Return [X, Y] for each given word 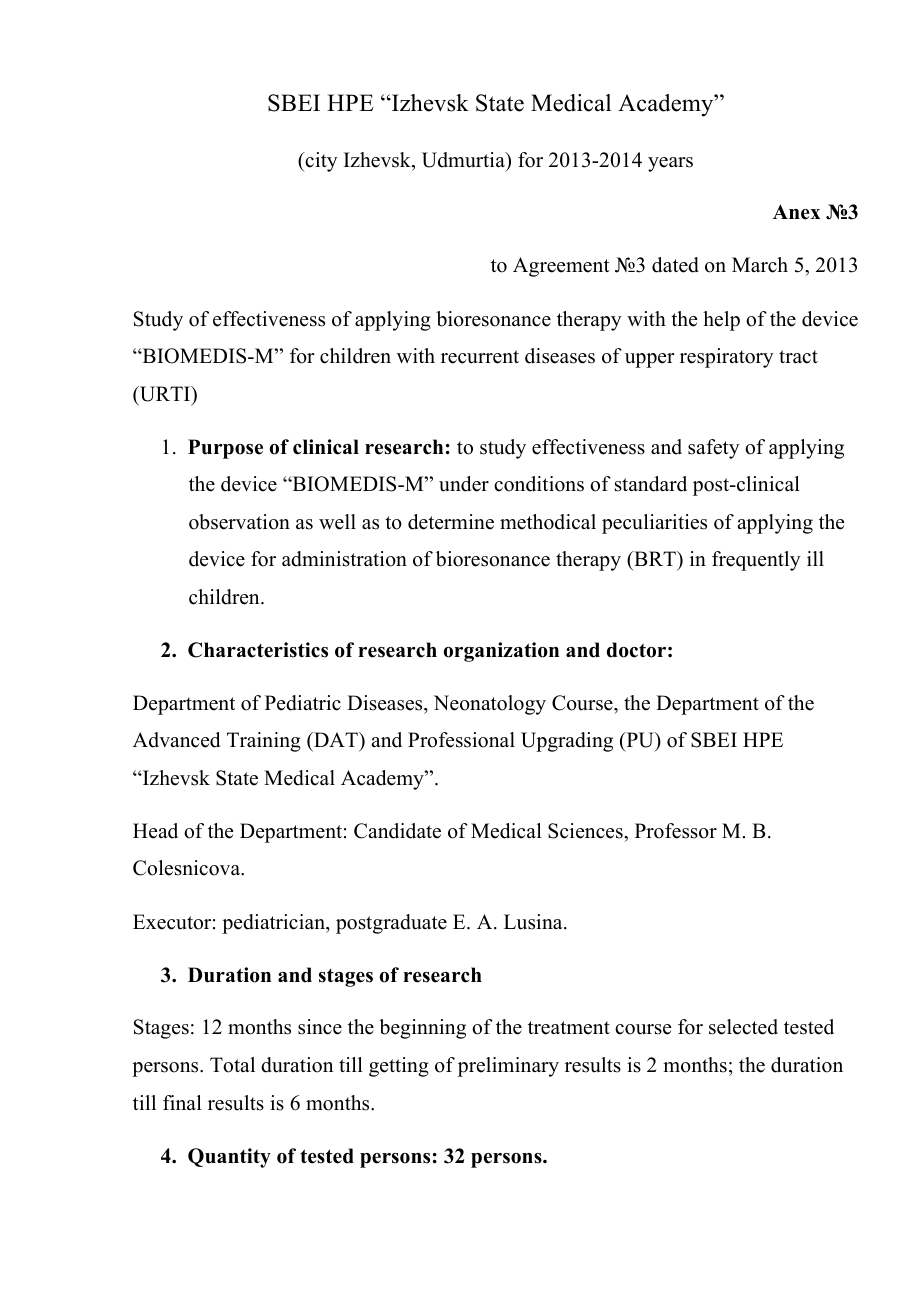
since [320, 1027]
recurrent [480, 357]
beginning [422, 1029]
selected [743, 1027]
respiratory [727, 358]
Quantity [229, 1158]
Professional [461, 740]
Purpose [225, 449]
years [670, 164]
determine [451, 522]
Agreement [561, 267]
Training [264, 742]
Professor [676, 831]
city [320, 162]
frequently [756, 561]
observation [239, 522]
